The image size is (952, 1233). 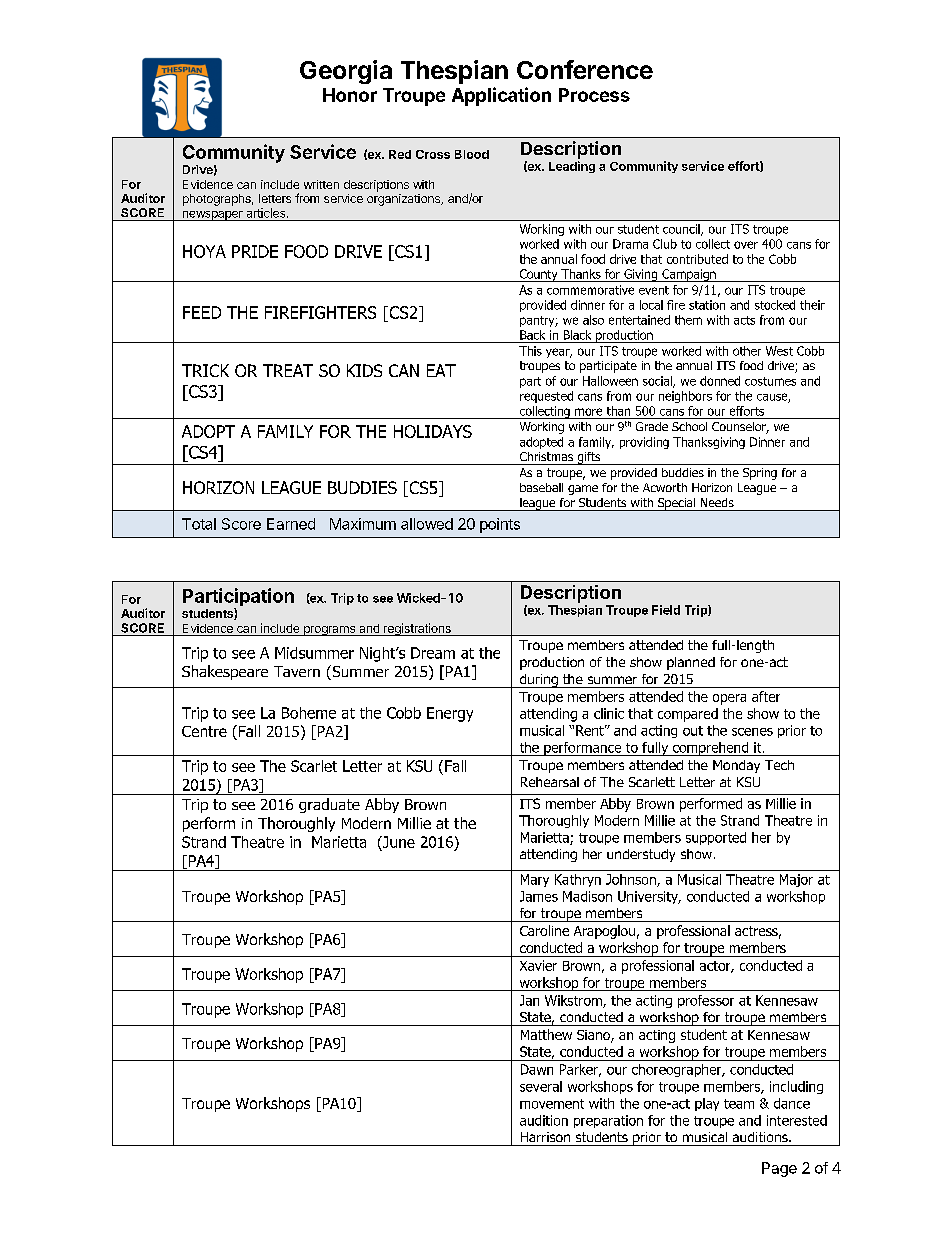 What do you see at coordinates (594, 95) in the screenshot?
I see `Process` at bounding box center [594, 95].
